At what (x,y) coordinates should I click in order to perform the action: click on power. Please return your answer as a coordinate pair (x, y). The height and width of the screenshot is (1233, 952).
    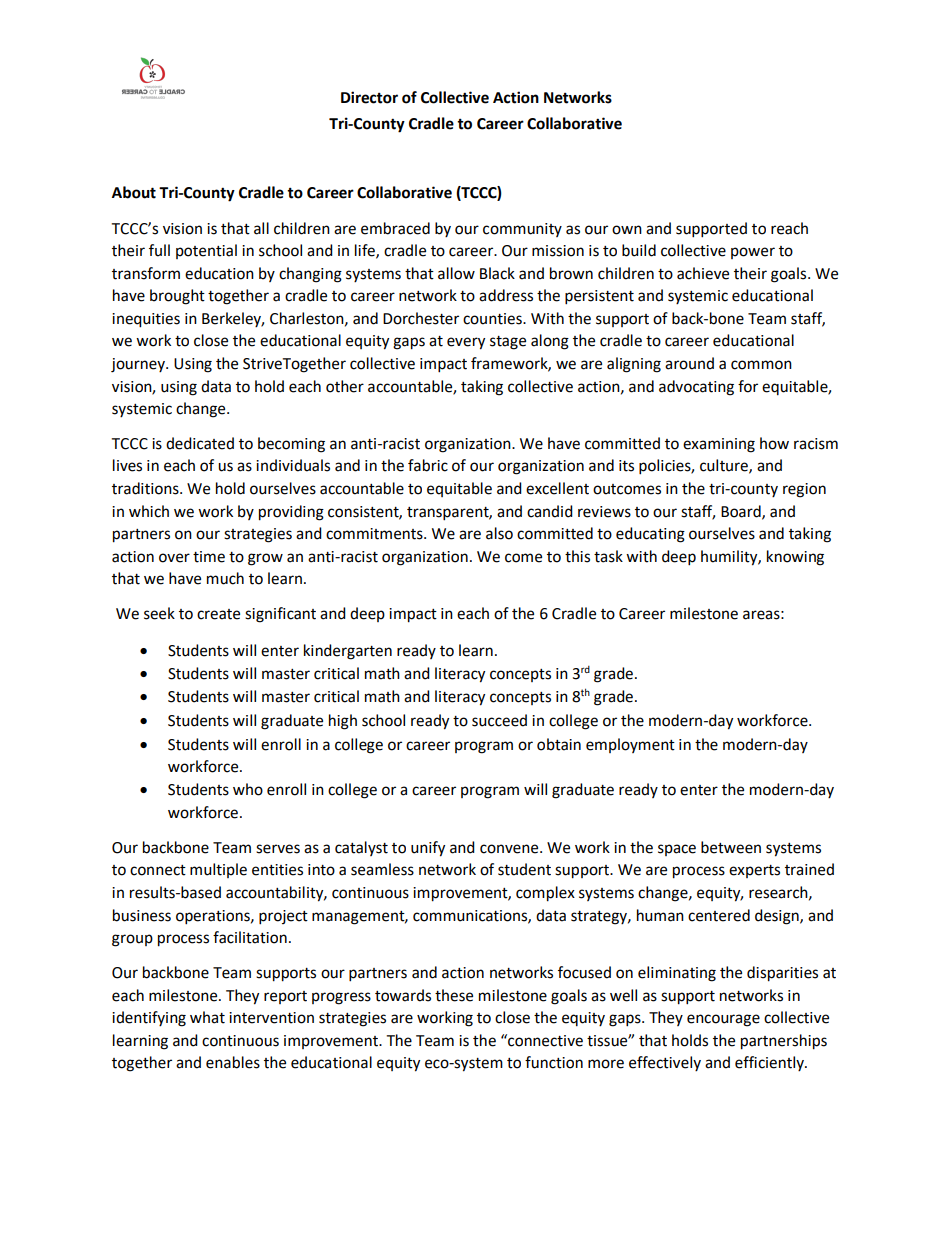
    Looking at the image, I should click on (753, 253).
